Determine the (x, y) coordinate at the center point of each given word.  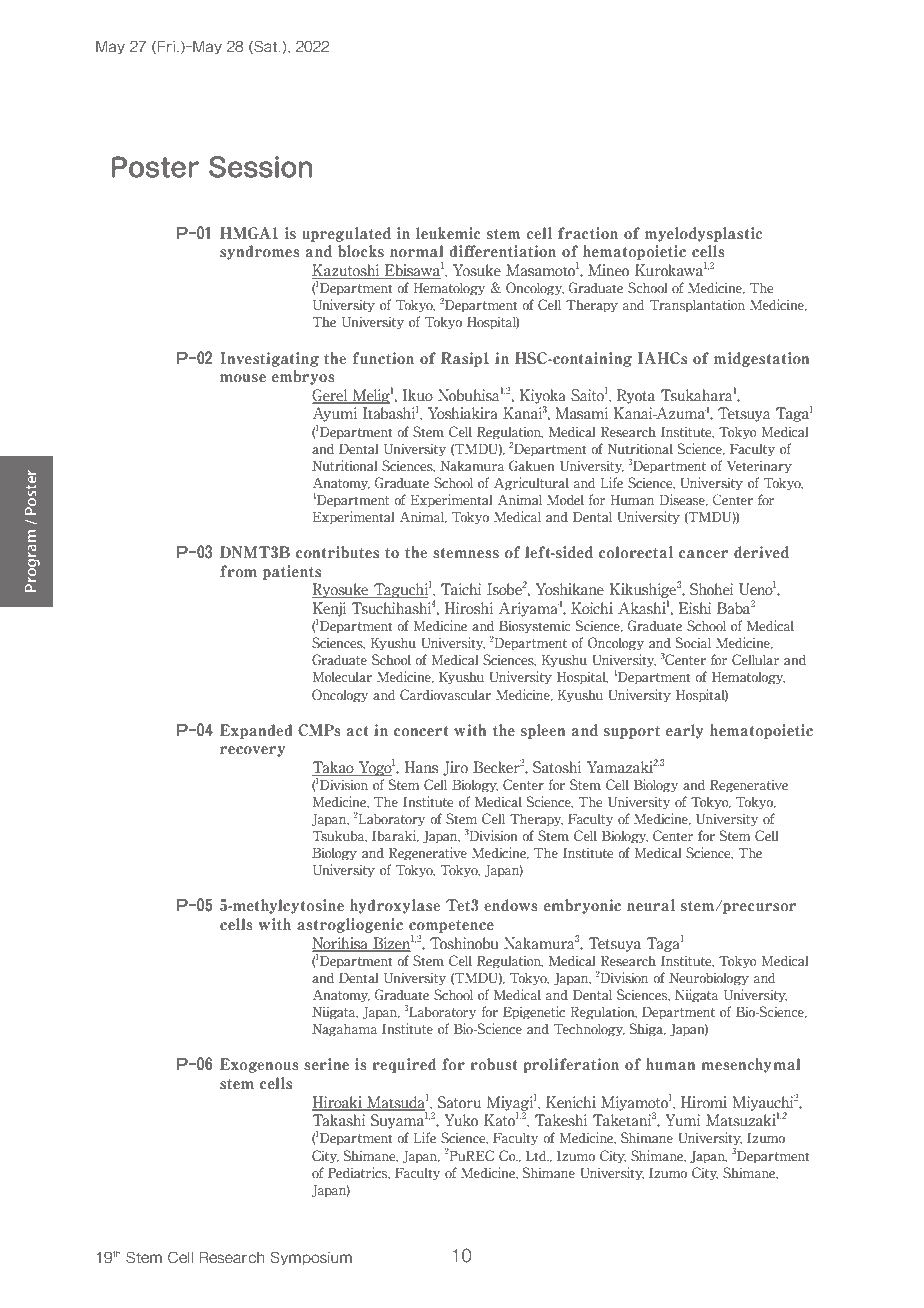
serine (326, 1064)
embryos (303, 377)
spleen (543, 731)
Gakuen (532, 466)
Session (260, 167)
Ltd (537, 1156)
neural (651, 905)
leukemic (448, 233)
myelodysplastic (703, 234)
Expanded (256, 731)
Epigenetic (534, 1013)
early (685, 731)
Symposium (311, 1258)
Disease (683, 500)
